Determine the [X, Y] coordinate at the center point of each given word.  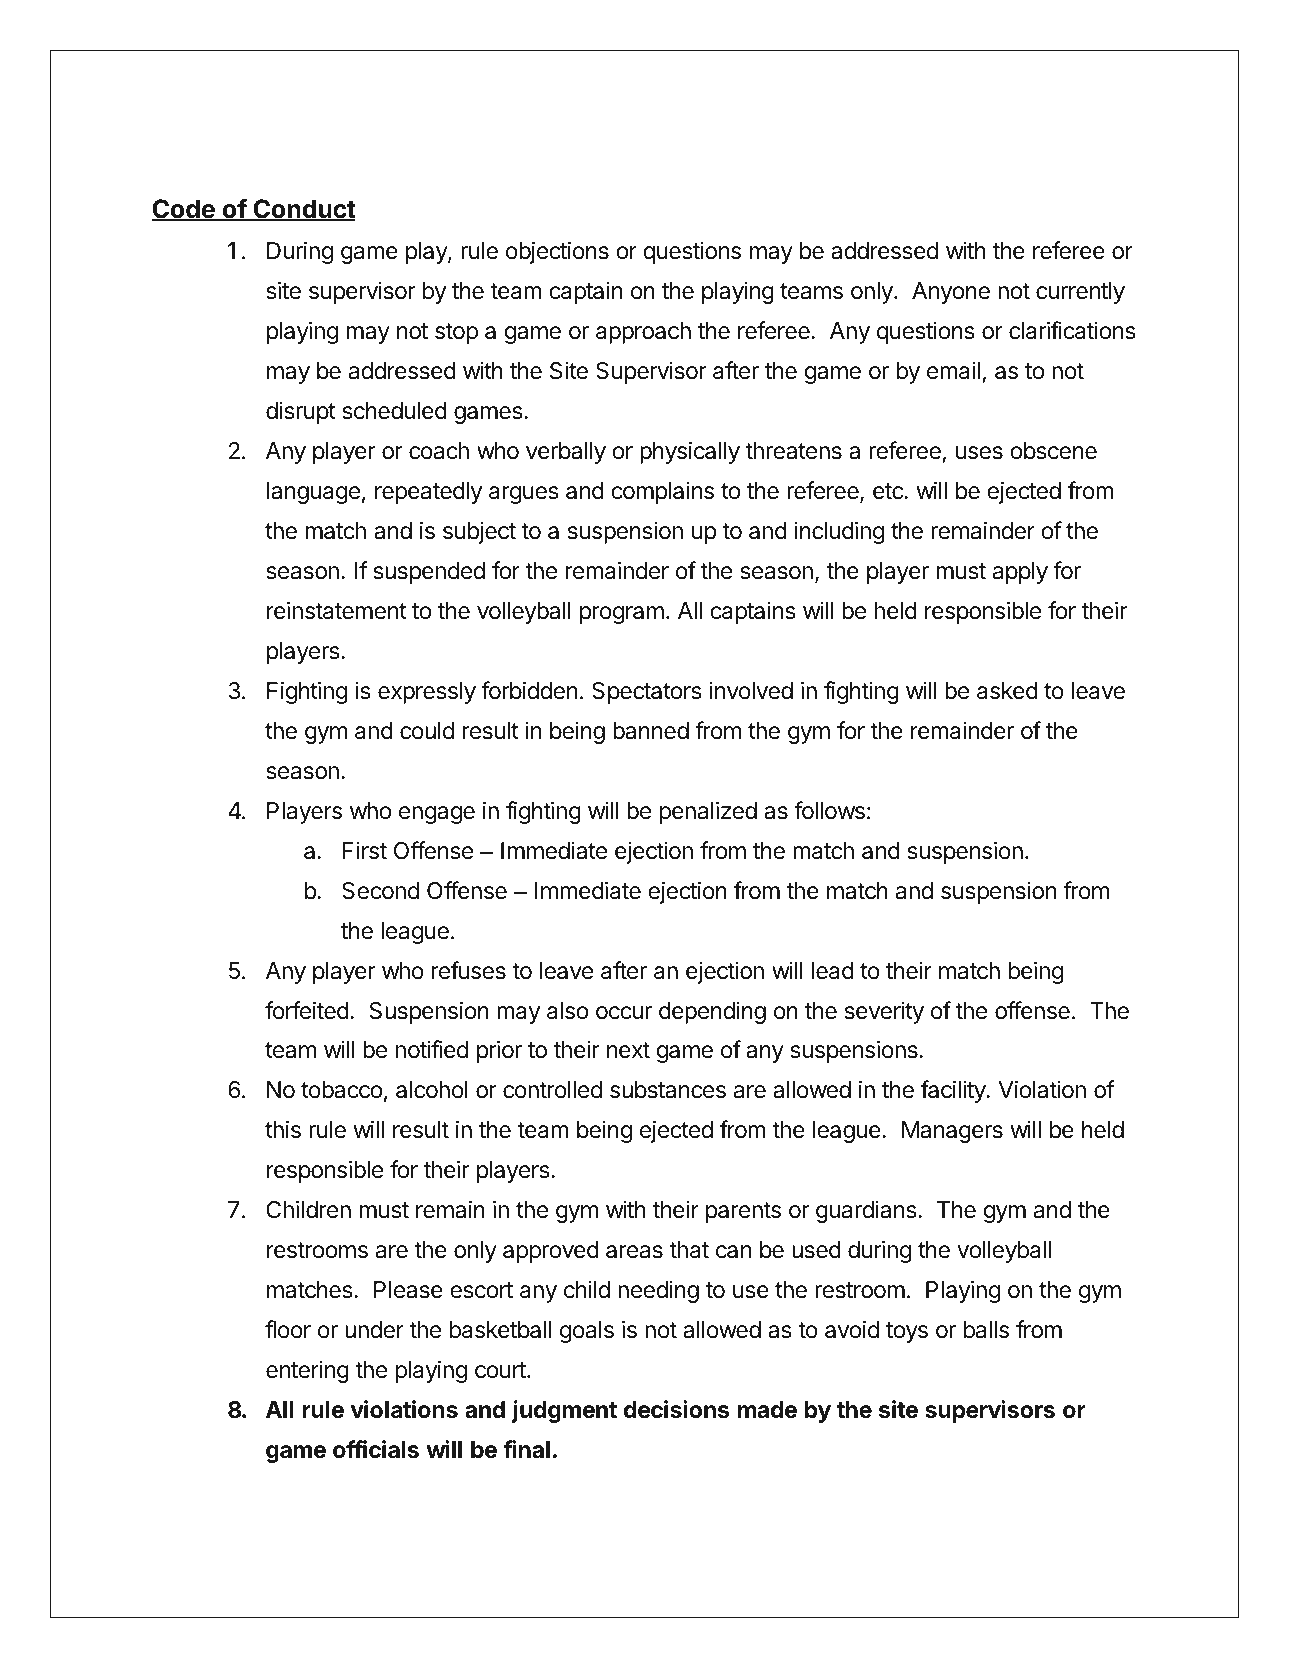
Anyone [951, 293]
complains [662, 492]
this [283, 1129]
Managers [952, 1132]
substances [668, 1090]
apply [1020, 573]
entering [307, 1371]
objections [557, 252]
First [365, 850]
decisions [676, 1409]
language [313, 493]
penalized [708, 812]
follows [829, 810]
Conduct [303, 210]
